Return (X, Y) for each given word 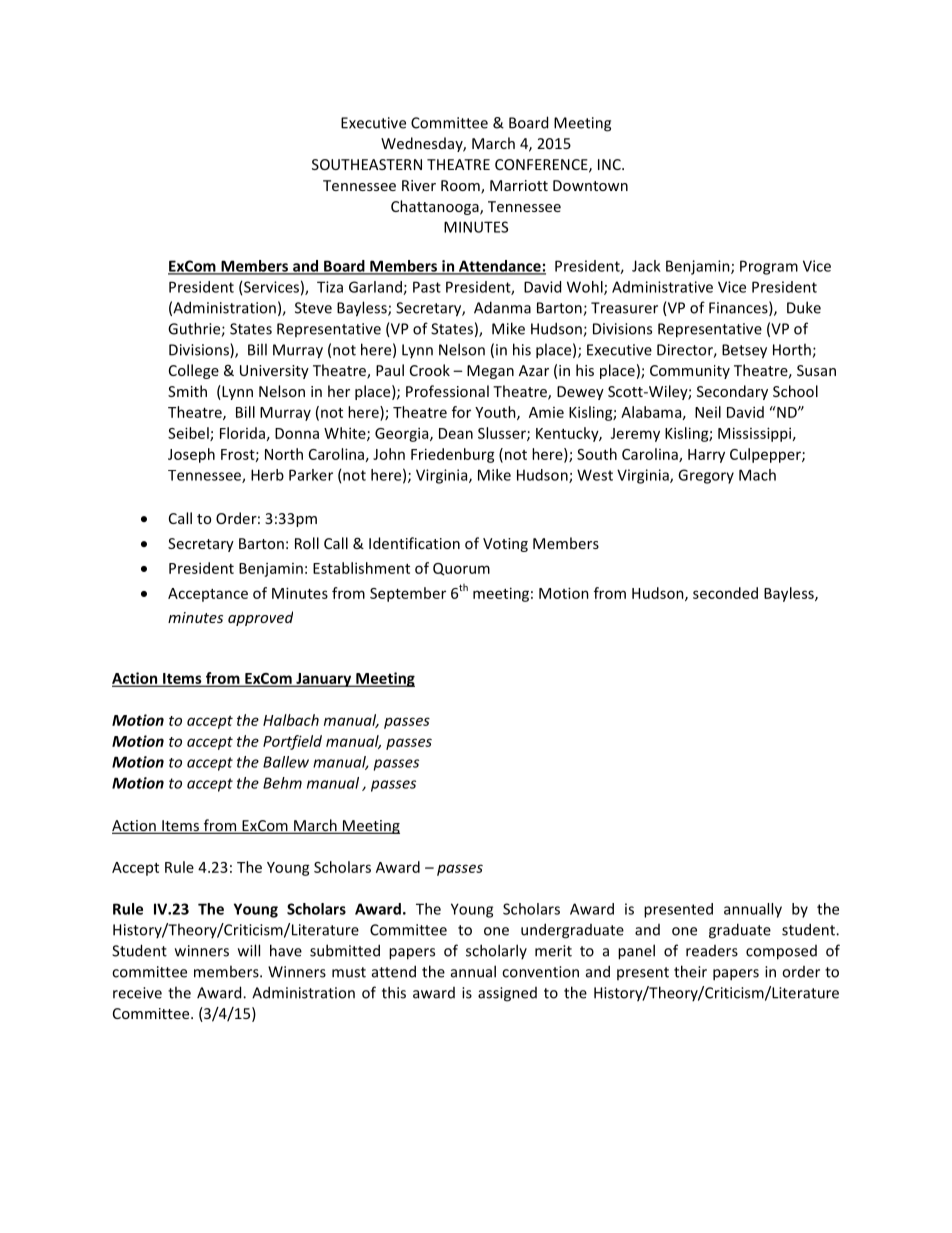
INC (610, 164)
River (419, 185)
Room (461, 187)
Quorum (461, 569)
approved (260, 618)
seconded (725, 593)
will (249, 950)
